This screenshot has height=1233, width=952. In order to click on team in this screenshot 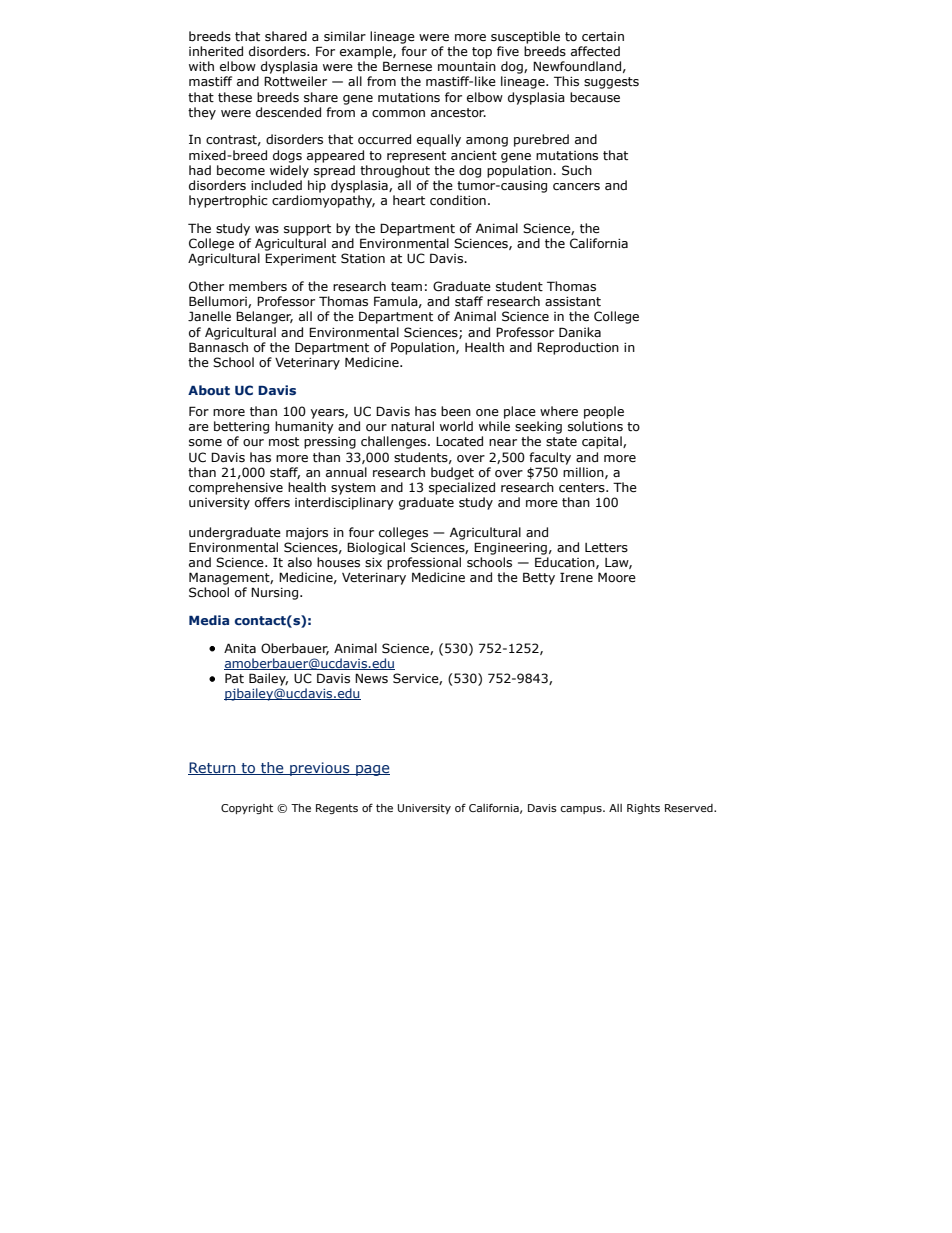, I will do `click(406, 287)`.
